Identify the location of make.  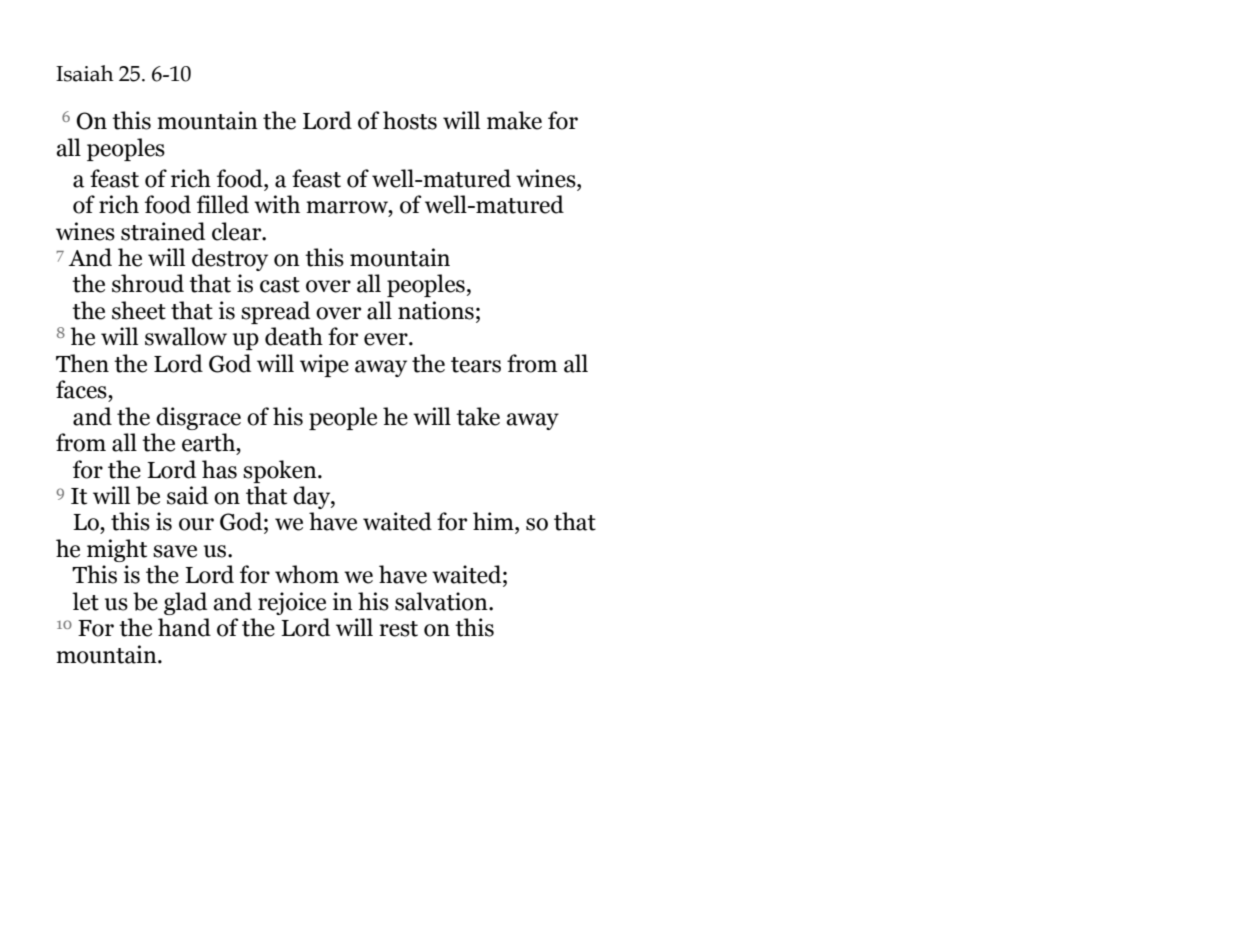
(514, 120).
